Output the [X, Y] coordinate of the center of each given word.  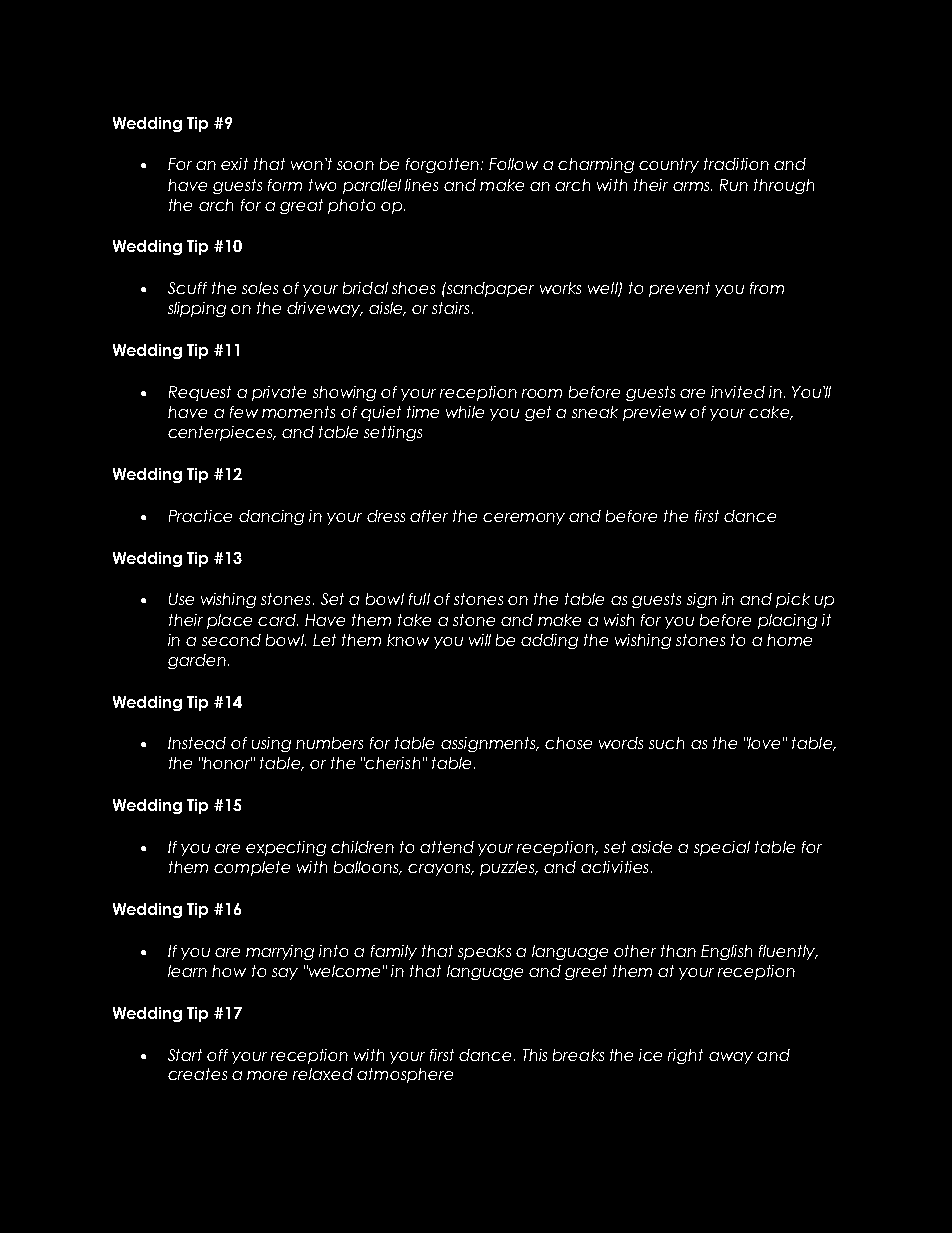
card [278, 620]
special [722, 848]
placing [787, 621]
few [244, 412]
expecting [286, 848]
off [217, 1055]
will [480, 640]
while [465, 412]
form [285, 185]
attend [447, 847]
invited [738, 392]
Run [734, 185]
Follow [513, 164]
